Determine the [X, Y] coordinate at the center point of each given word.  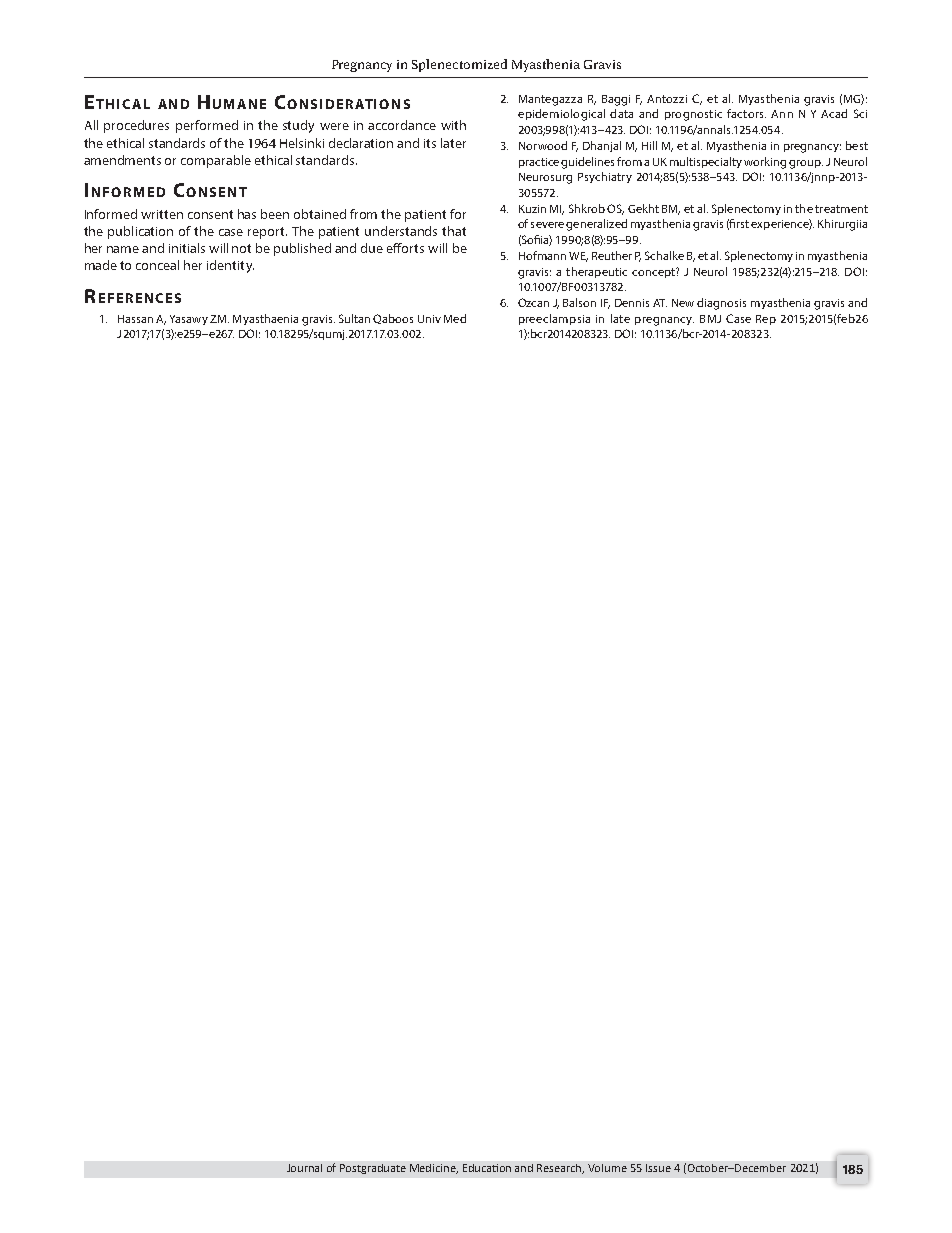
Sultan [354, 318]
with [453, 125]
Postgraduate [373, 1169]
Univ [429, 319]
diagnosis [721, 304]
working [765, 163]
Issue [658, 1168]
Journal [304, 1168]
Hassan [135, 319]
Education [487, 1168]
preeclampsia [554, 319]
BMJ [710, 319]
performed [207, 126]
